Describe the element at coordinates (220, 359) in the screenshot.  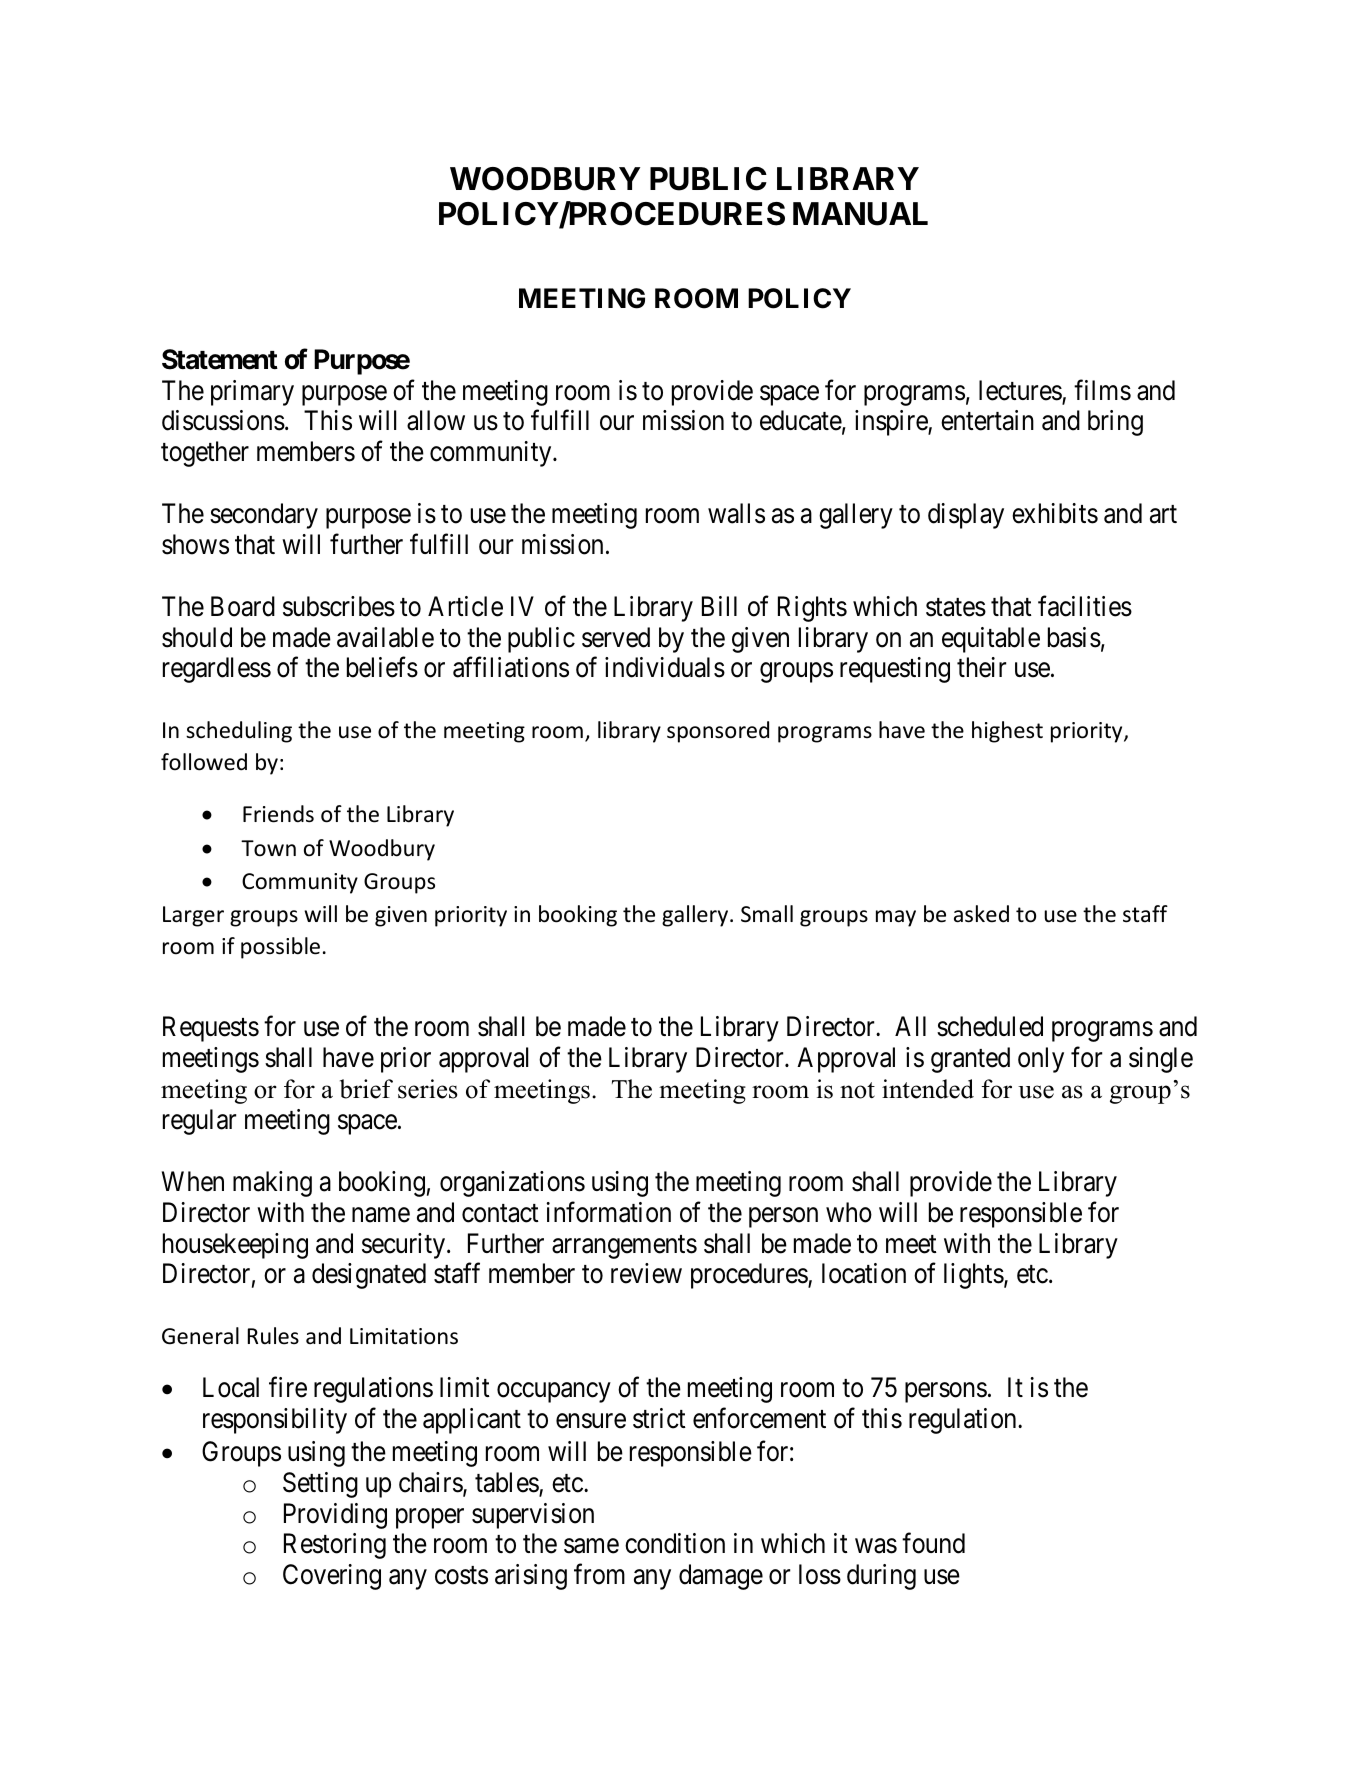
I see `Statement` at that location.
